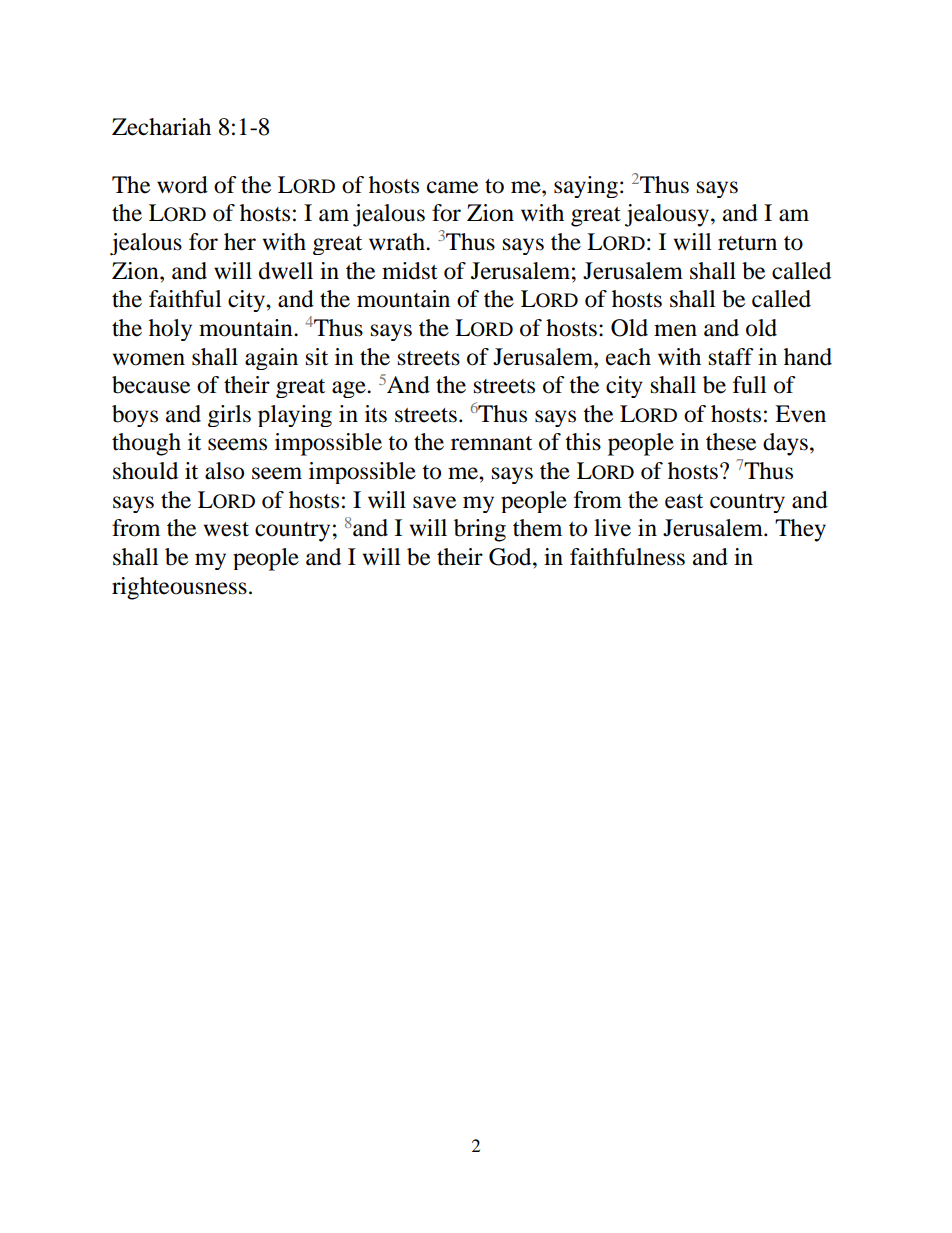 The height and width of the page is (1233, 952). What do you see at coordinates (179, 588) in the page?
I see `righteousness` at bounding box center [179, 588].
